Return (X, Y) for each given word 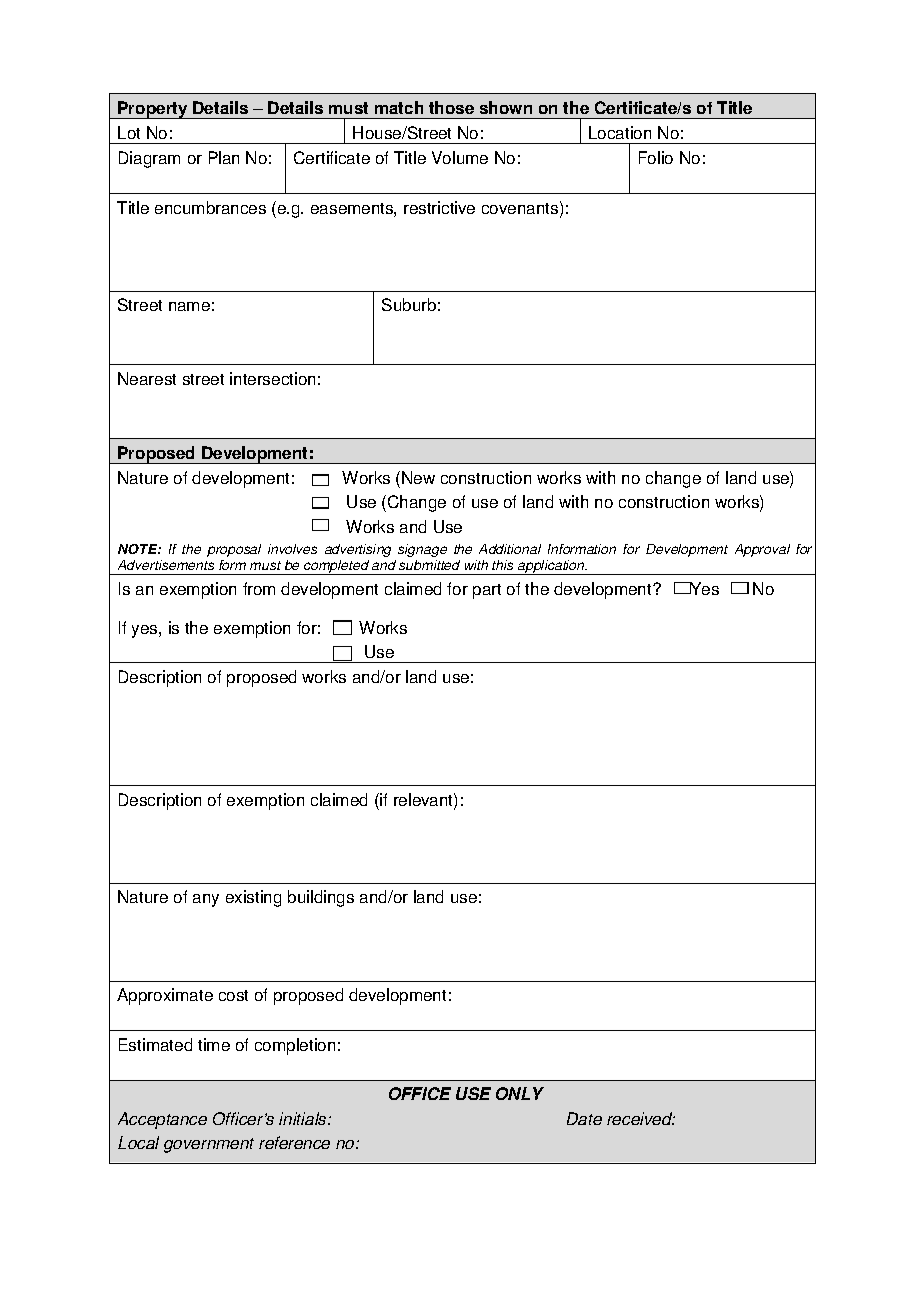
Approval (762, 550)
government (209, 1145)
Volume (460, 157)
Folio (656, 157)
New (418, 477)
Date (584, 1118)
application (551, 567)
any (206, 900)
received (641, 1118)
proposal (234, 550)
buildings (321, 898)
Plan (224, 157)
